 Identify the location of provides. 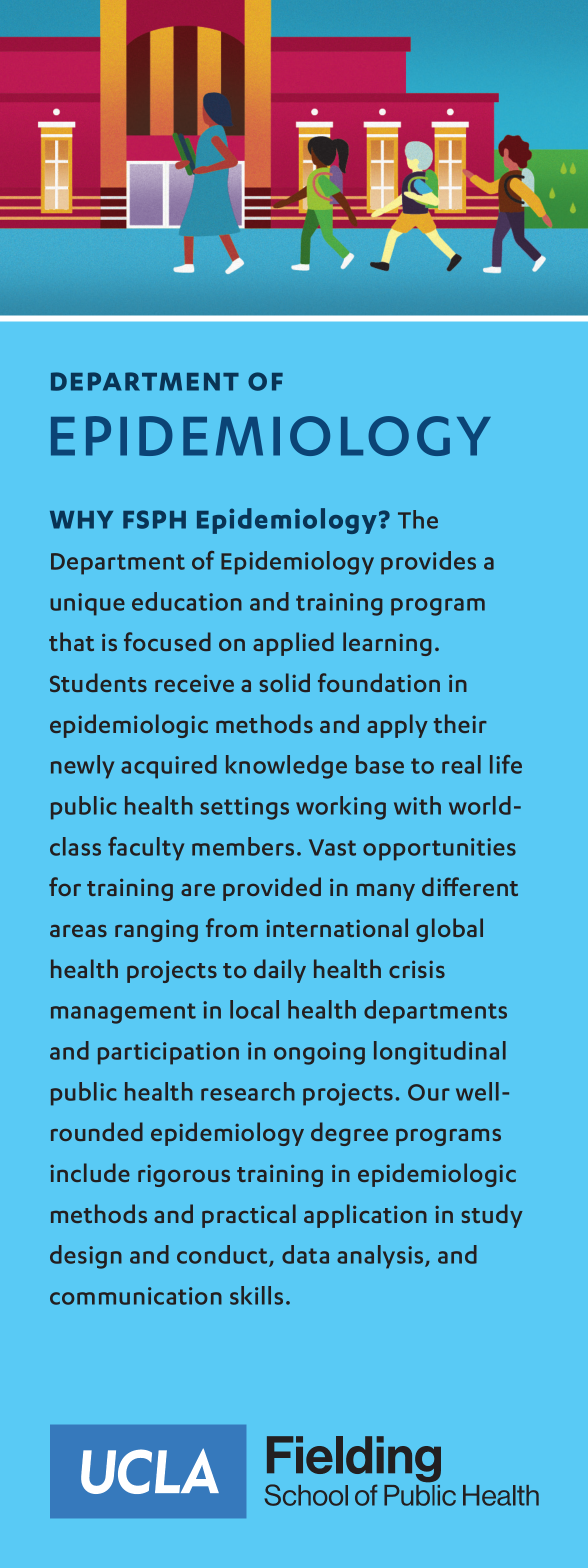
(428, 563).
